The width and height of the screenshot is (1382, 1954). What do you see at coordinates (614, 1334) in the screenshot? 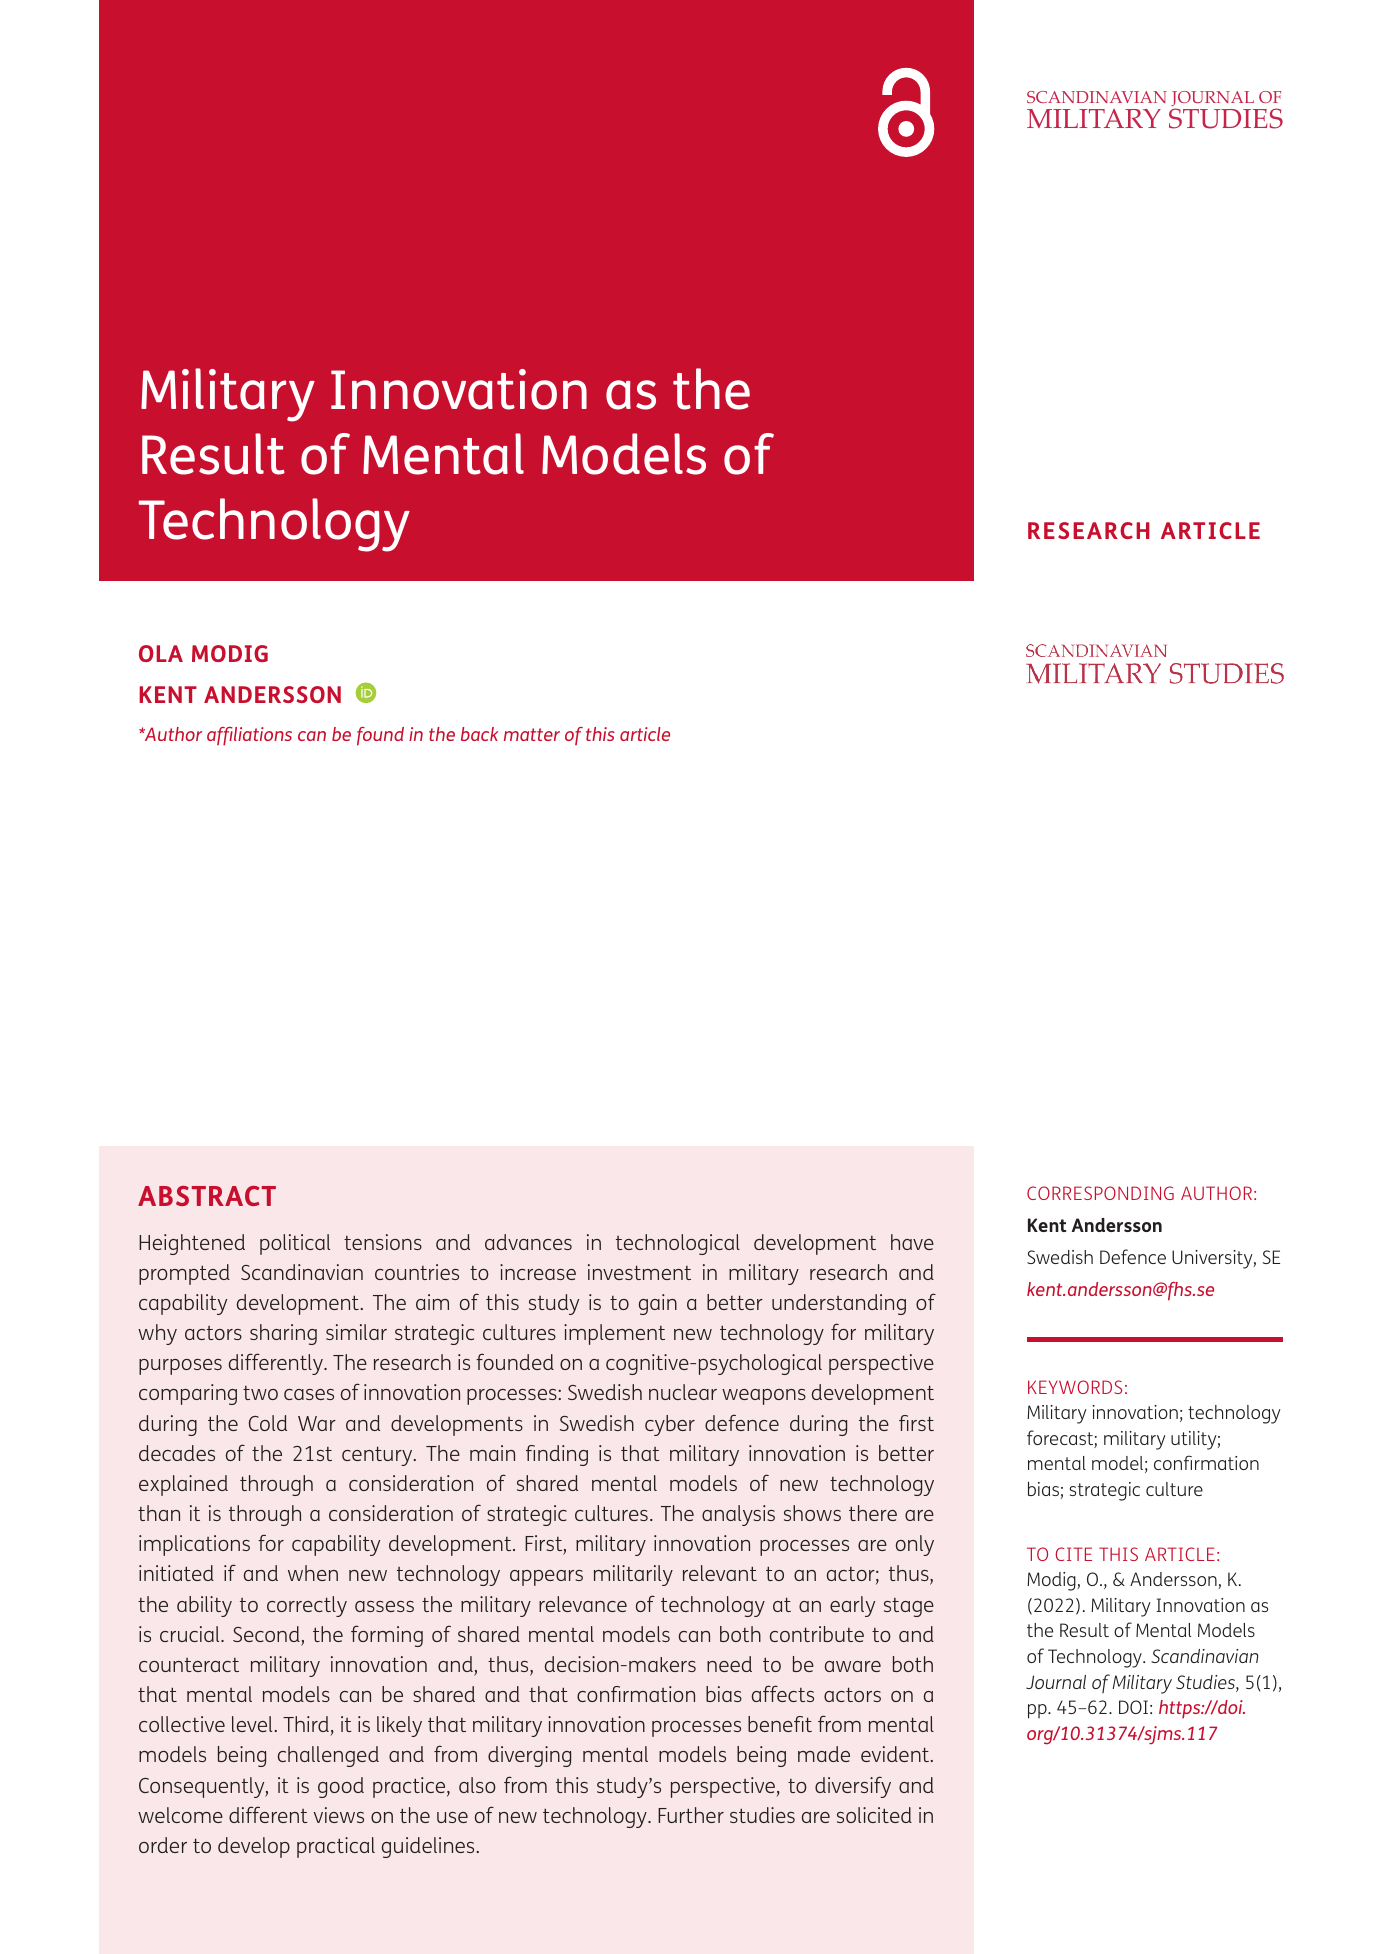
I see `implement` at bounding box center [614, 1334].
